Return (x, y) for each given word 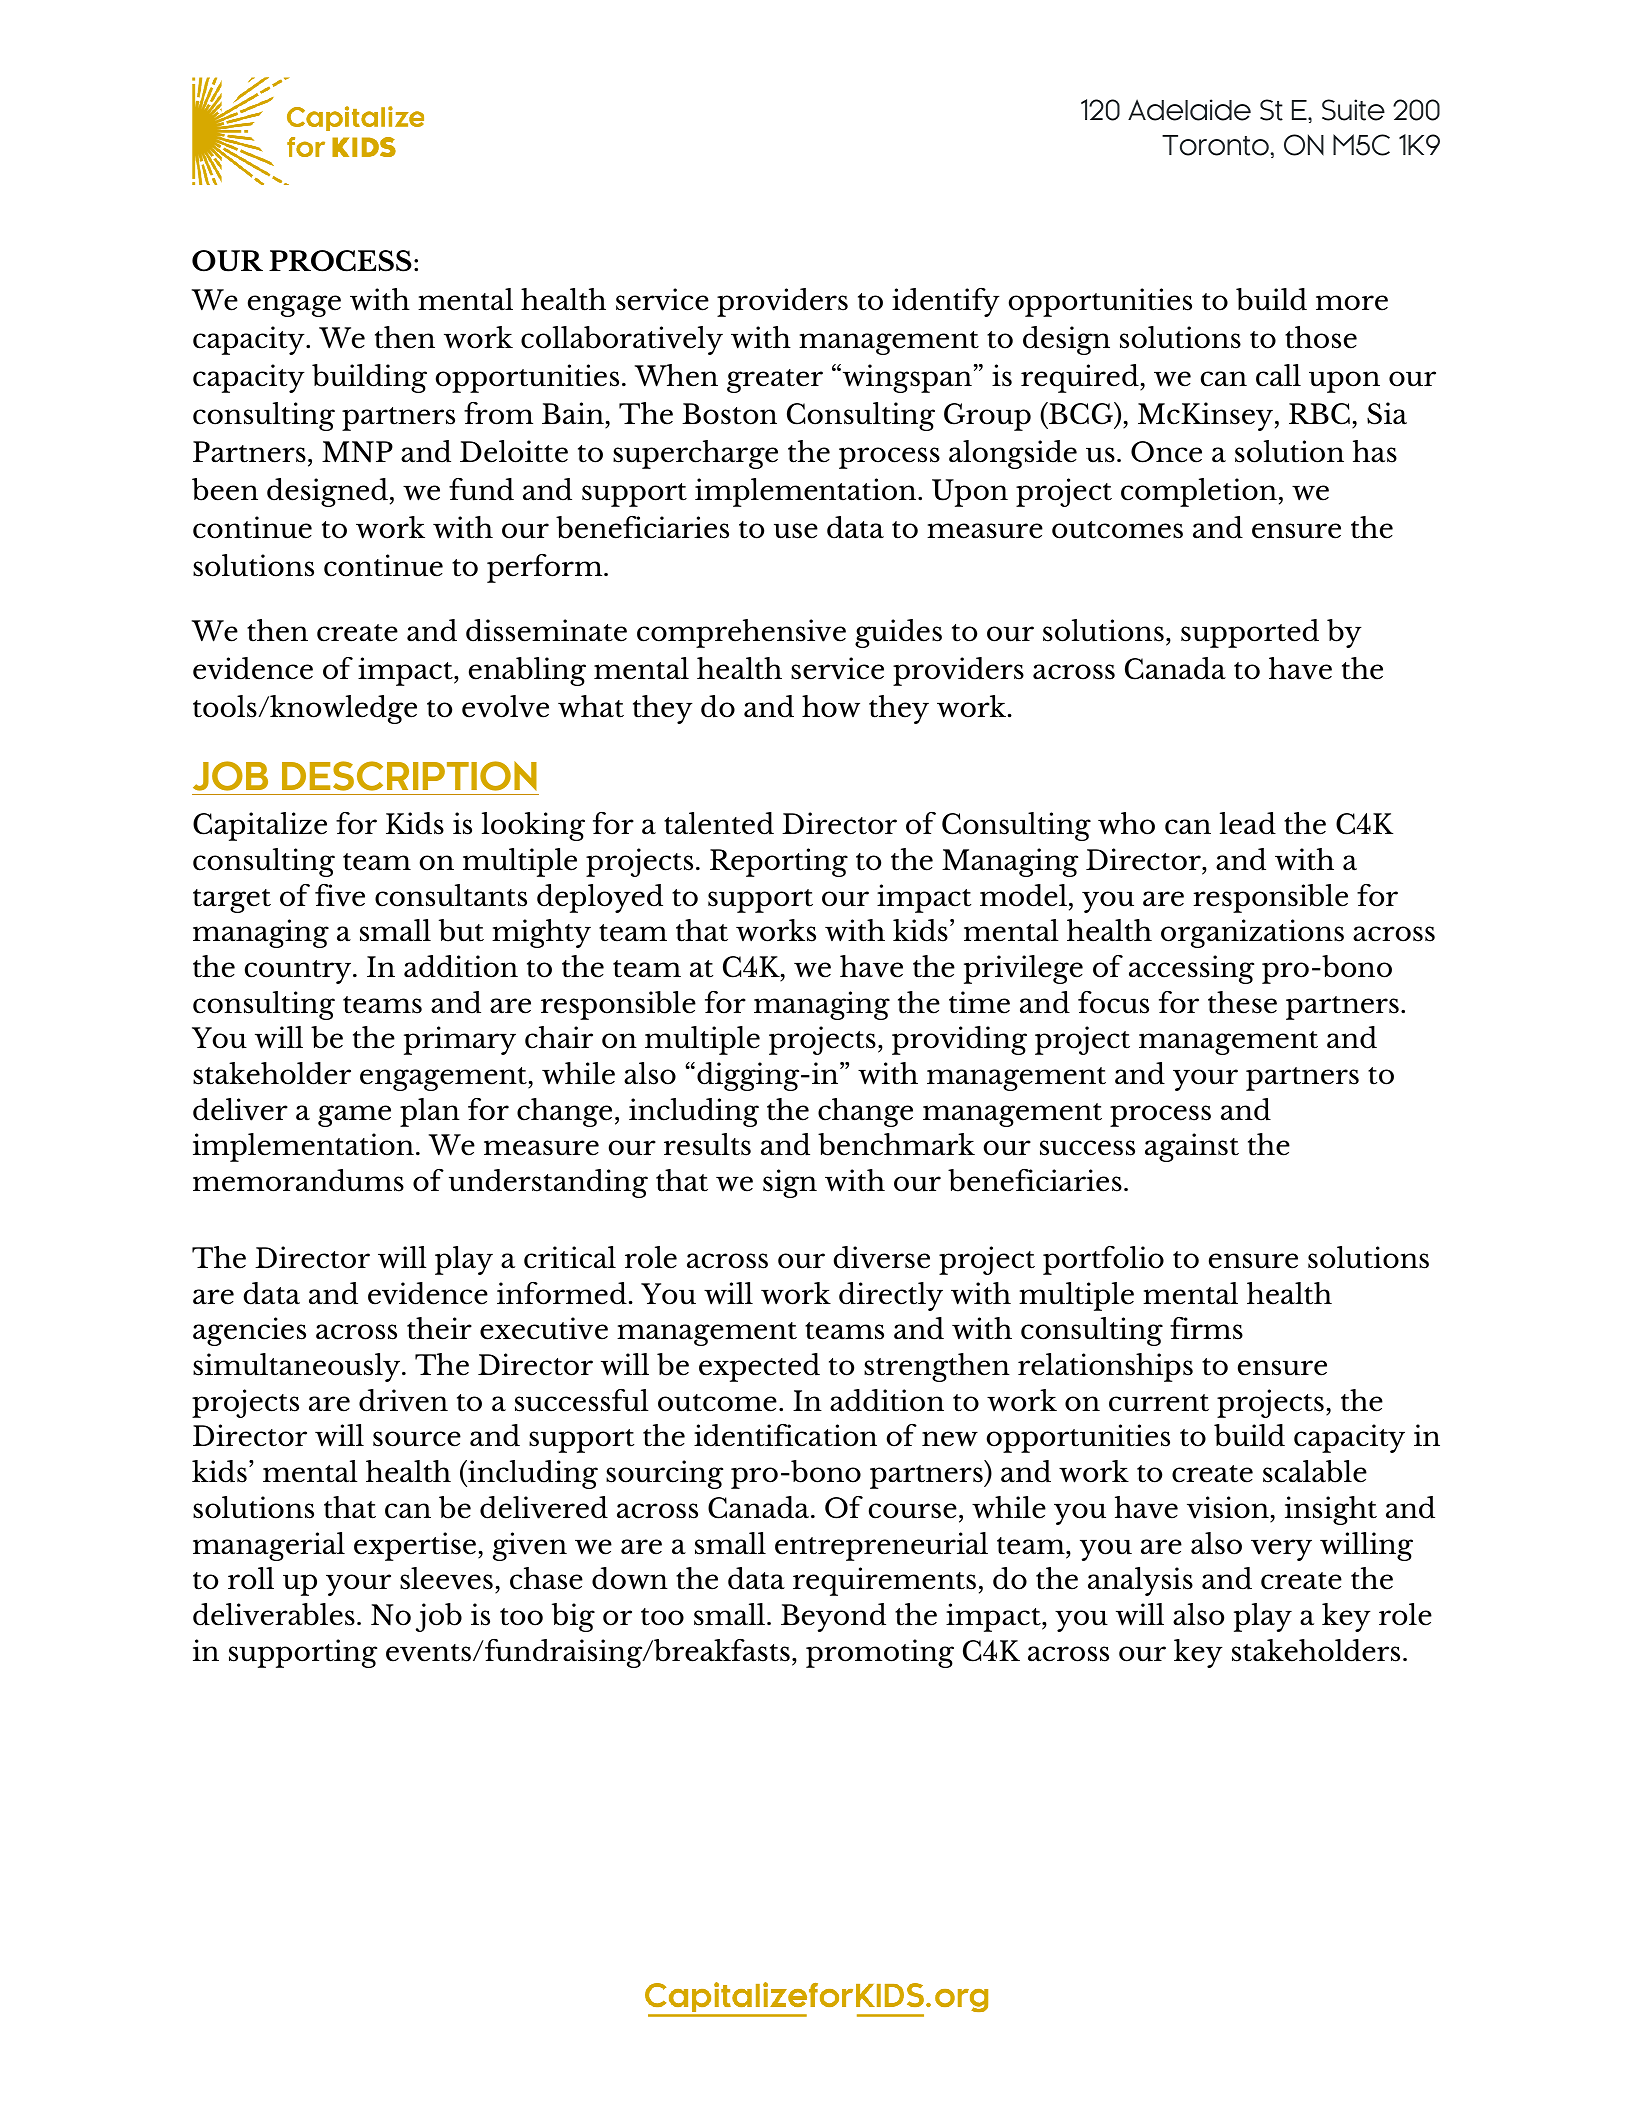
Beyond (833, 1617)
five (340, 895)
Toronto (1215, 145)
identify (946, 302)
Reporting (779, 862)
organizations (1252, 933)
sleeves (446, 1578)
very (1281, 1550)
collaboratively (622, 340)
